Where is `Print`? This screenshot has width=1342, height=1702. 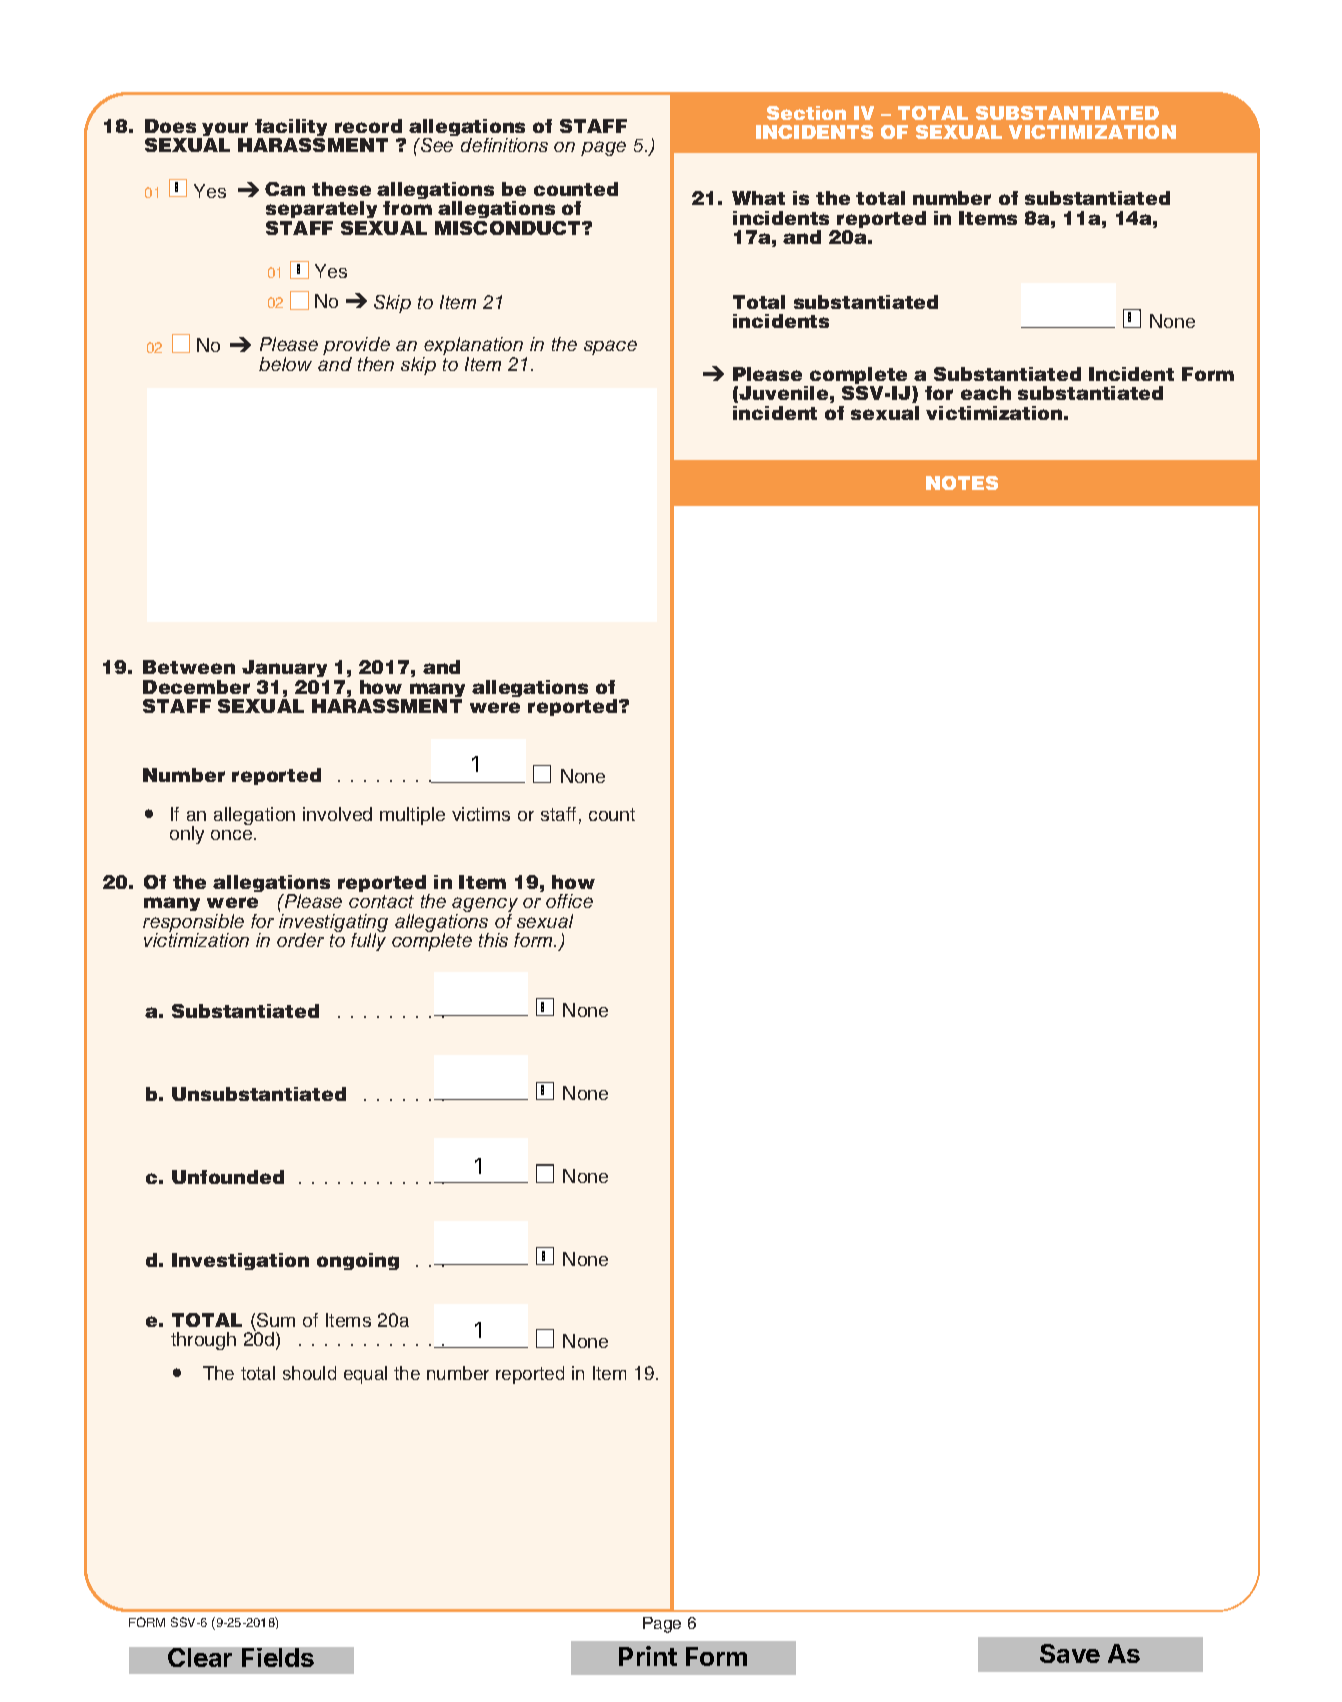
Print is located at coordinates (648, 1656).
